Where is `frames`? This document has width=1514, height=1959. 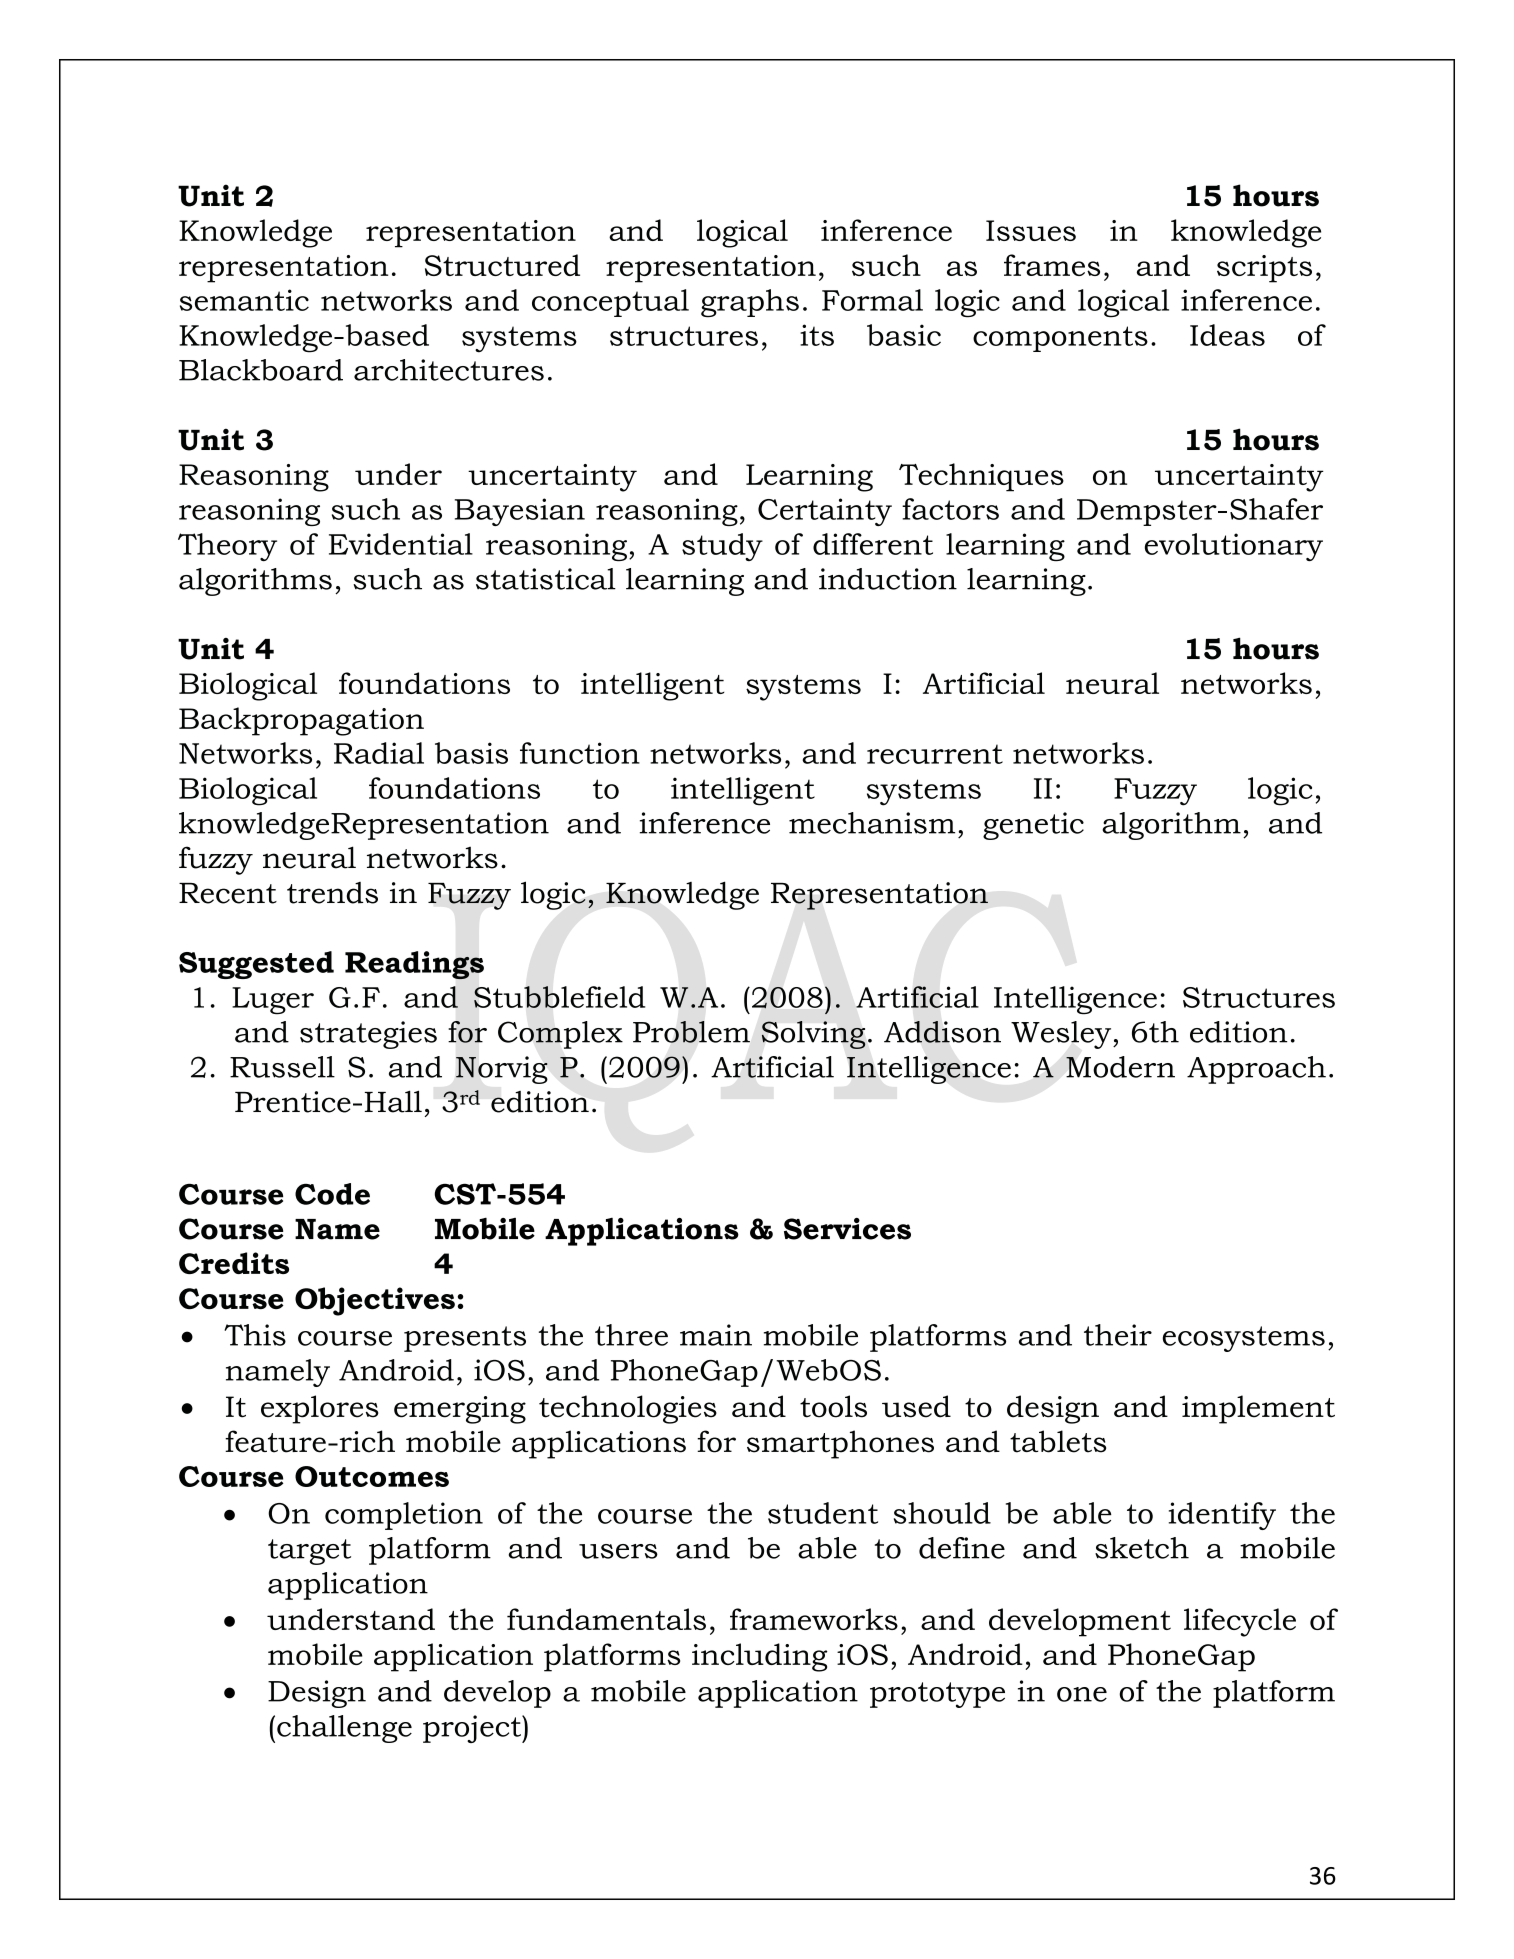
frames is located at coordinates (1052, 265).
